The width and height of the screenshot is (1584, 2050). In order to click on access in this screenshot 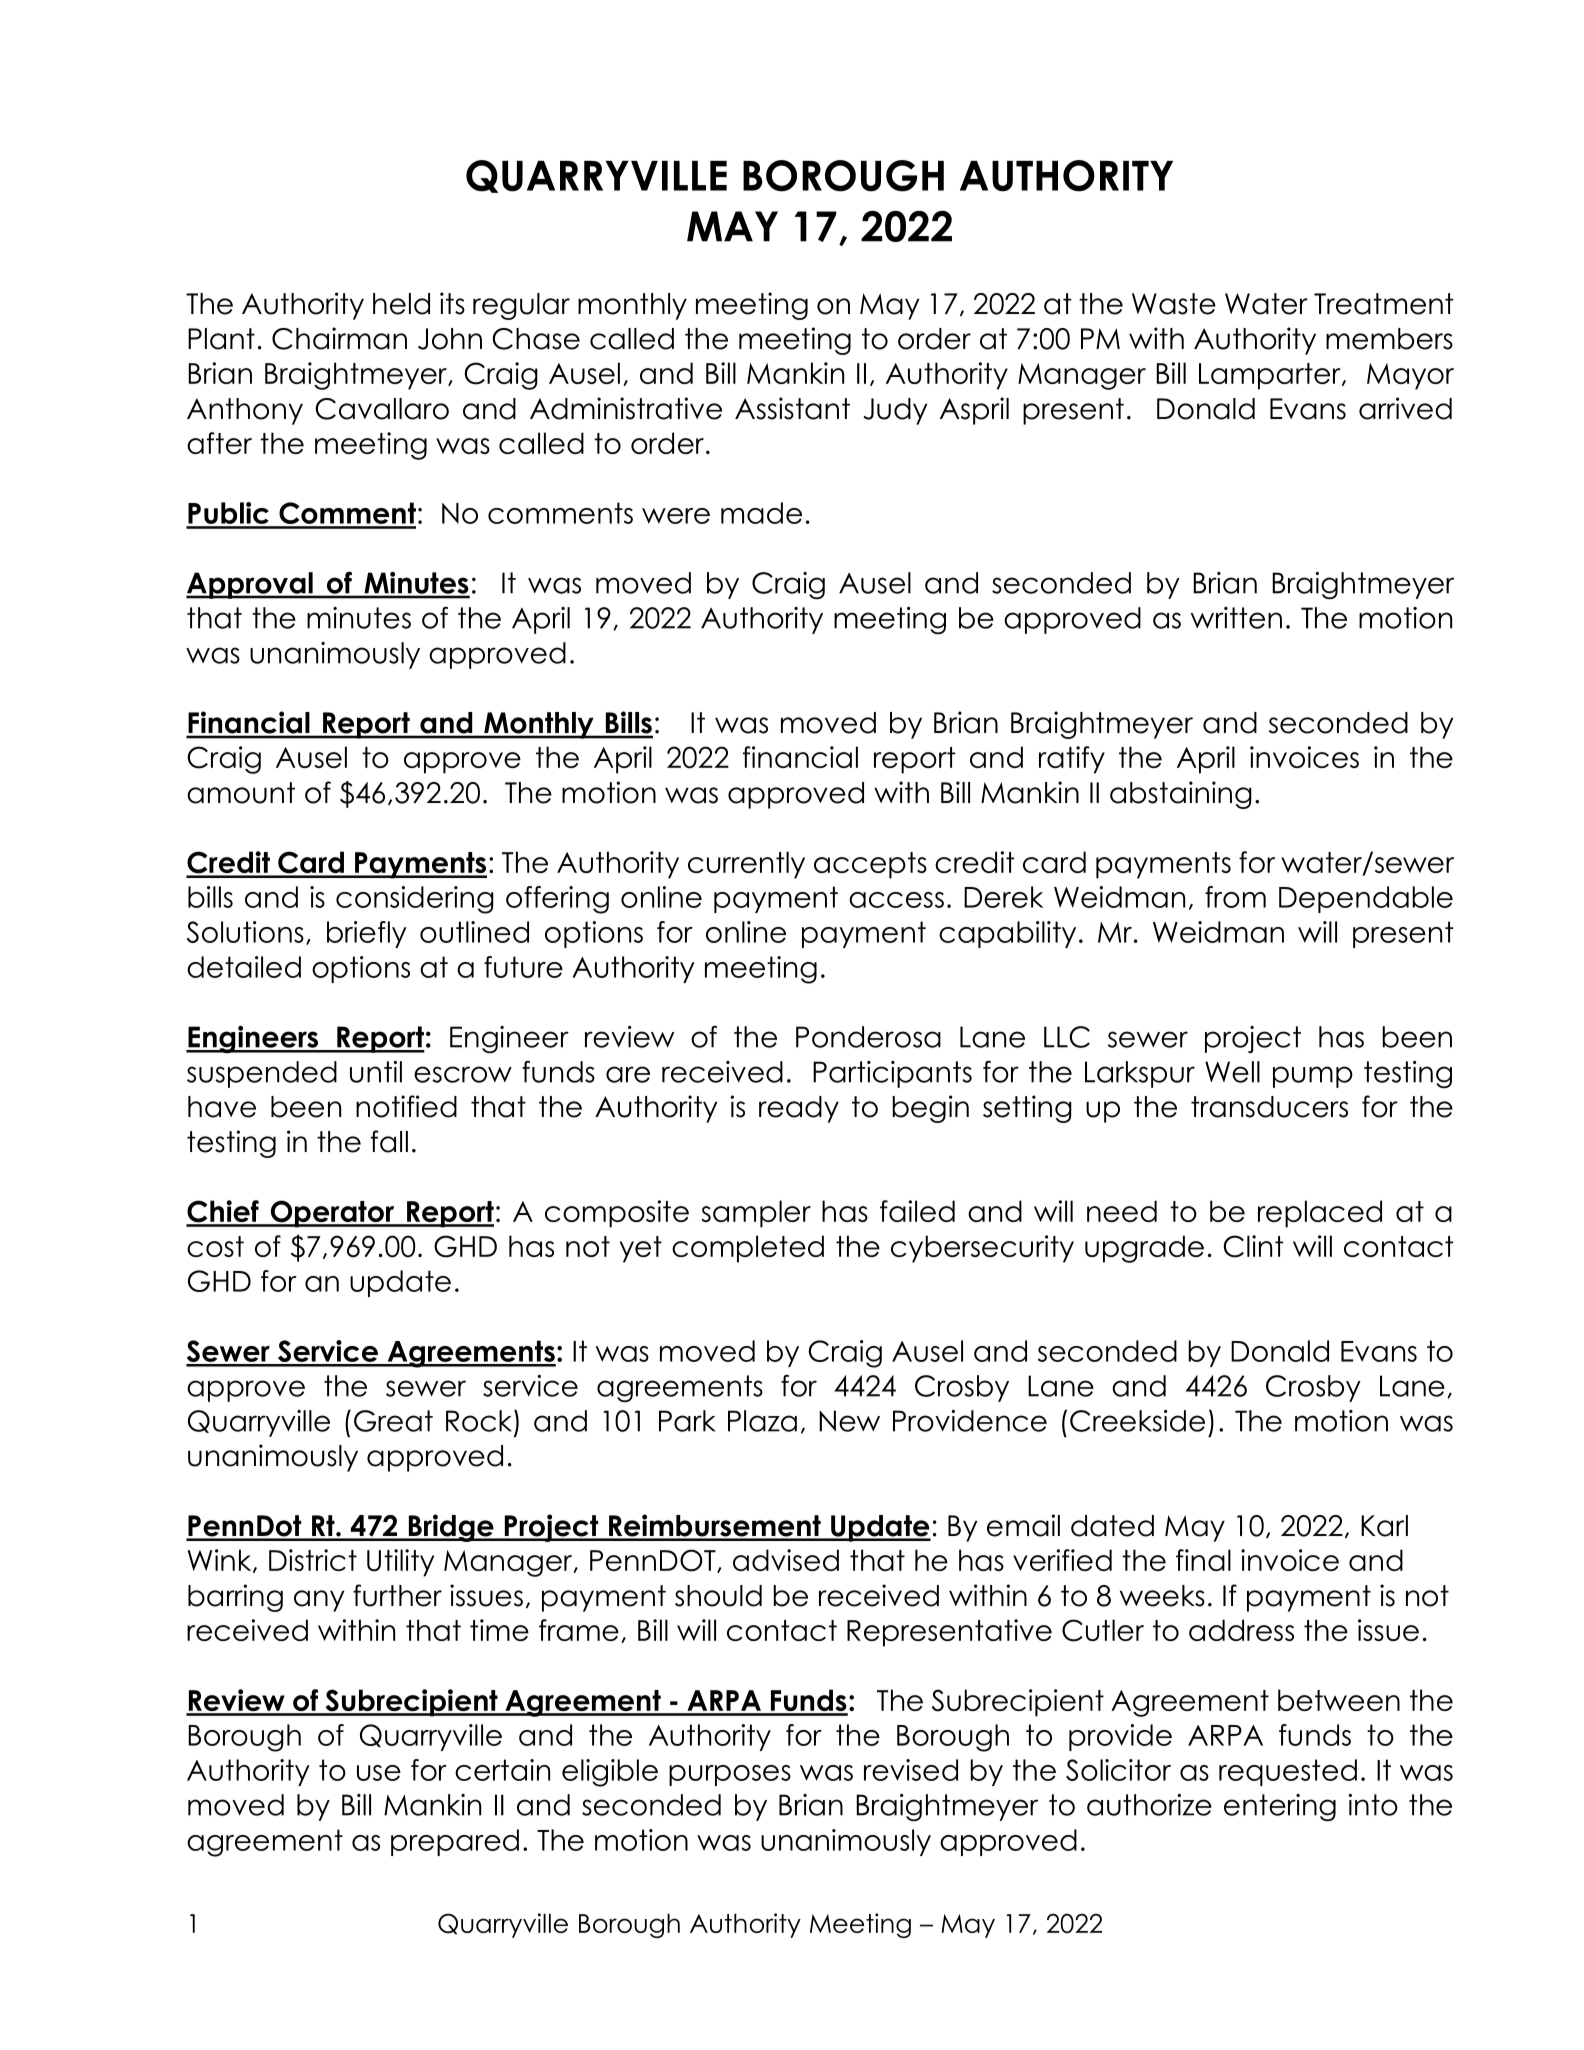, I will do `click(896, 900)`.
